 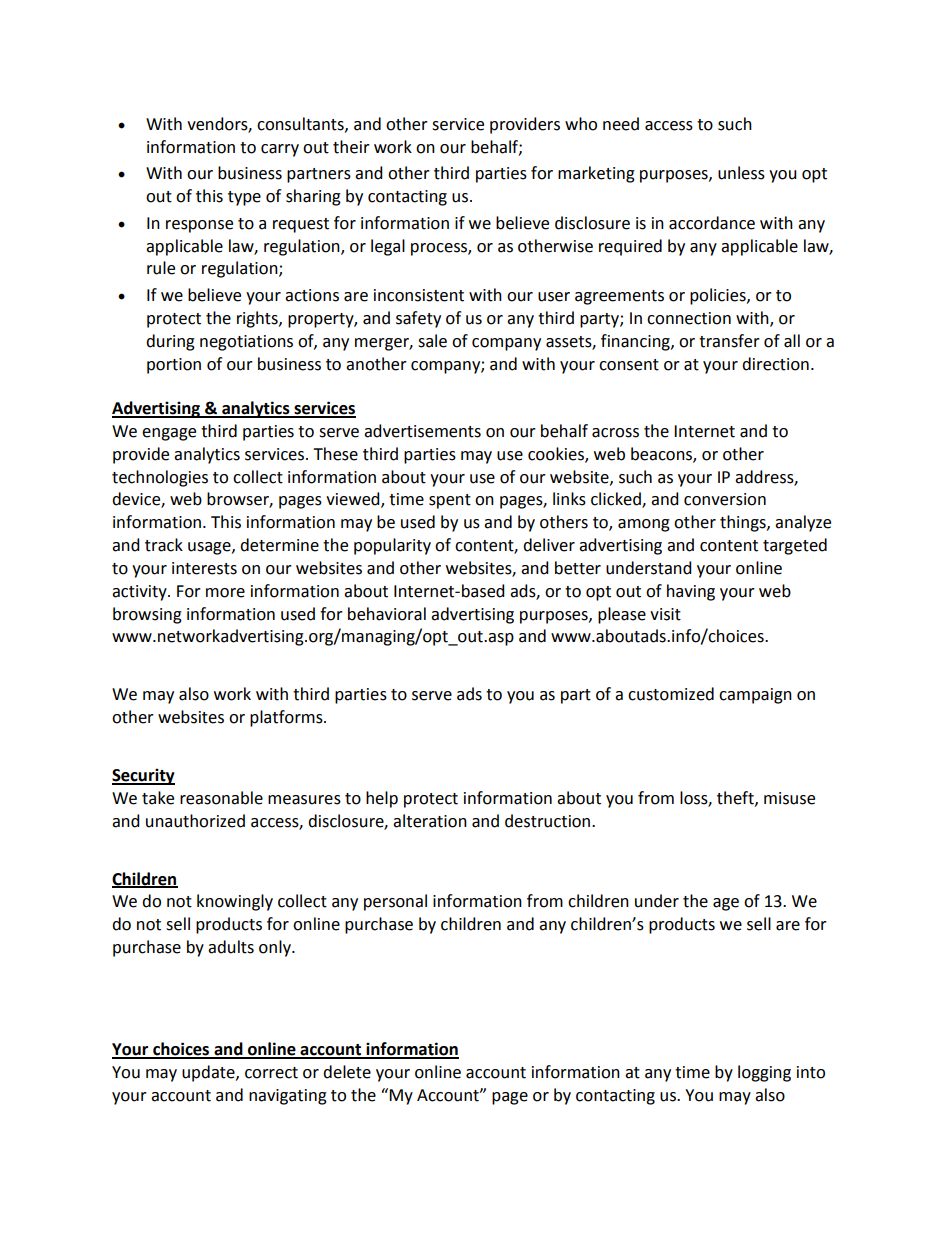 I want to click on carry, so click(x=280, y=150).
